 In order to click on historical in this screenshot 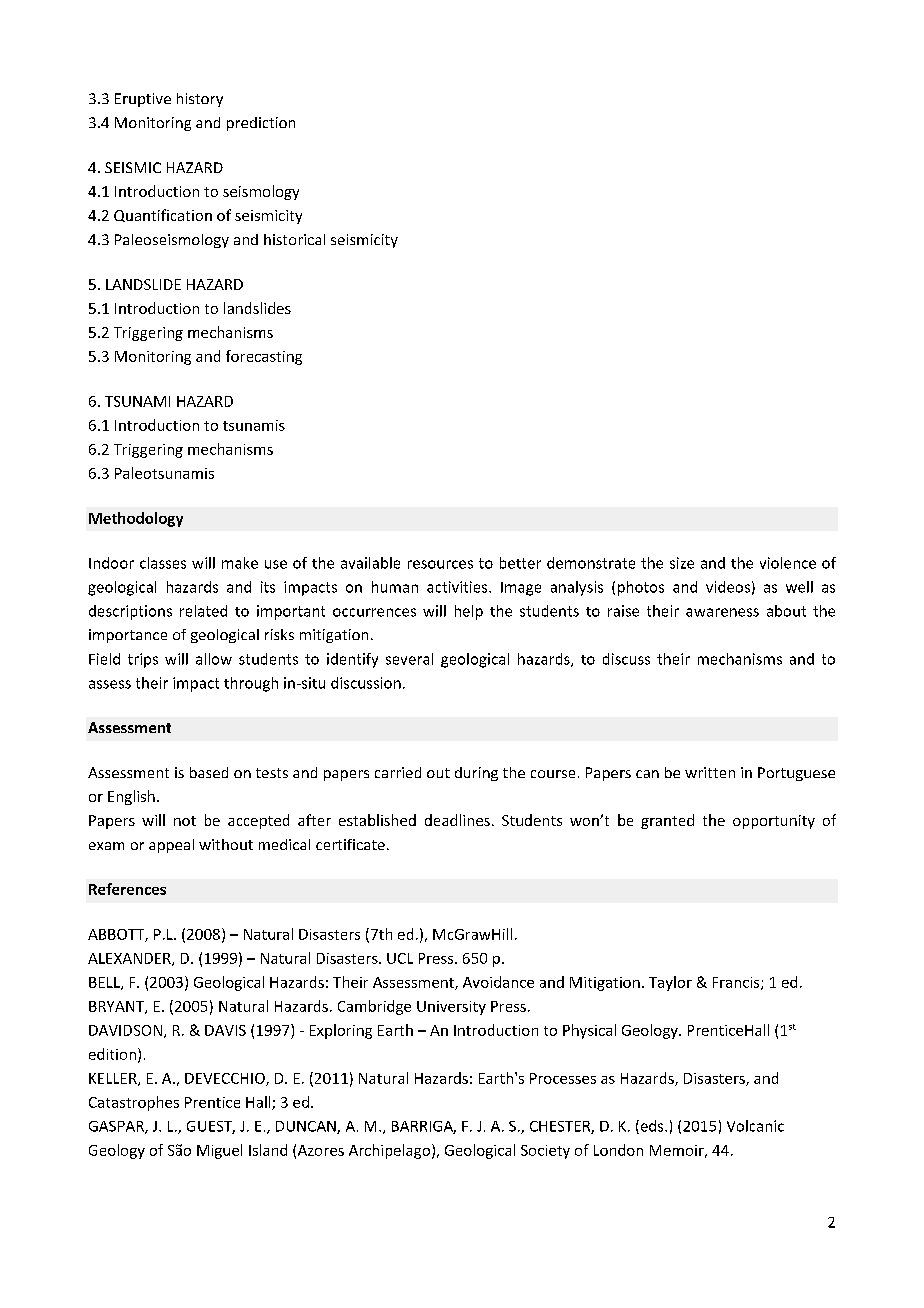, I will do `click(294, 239)`.
